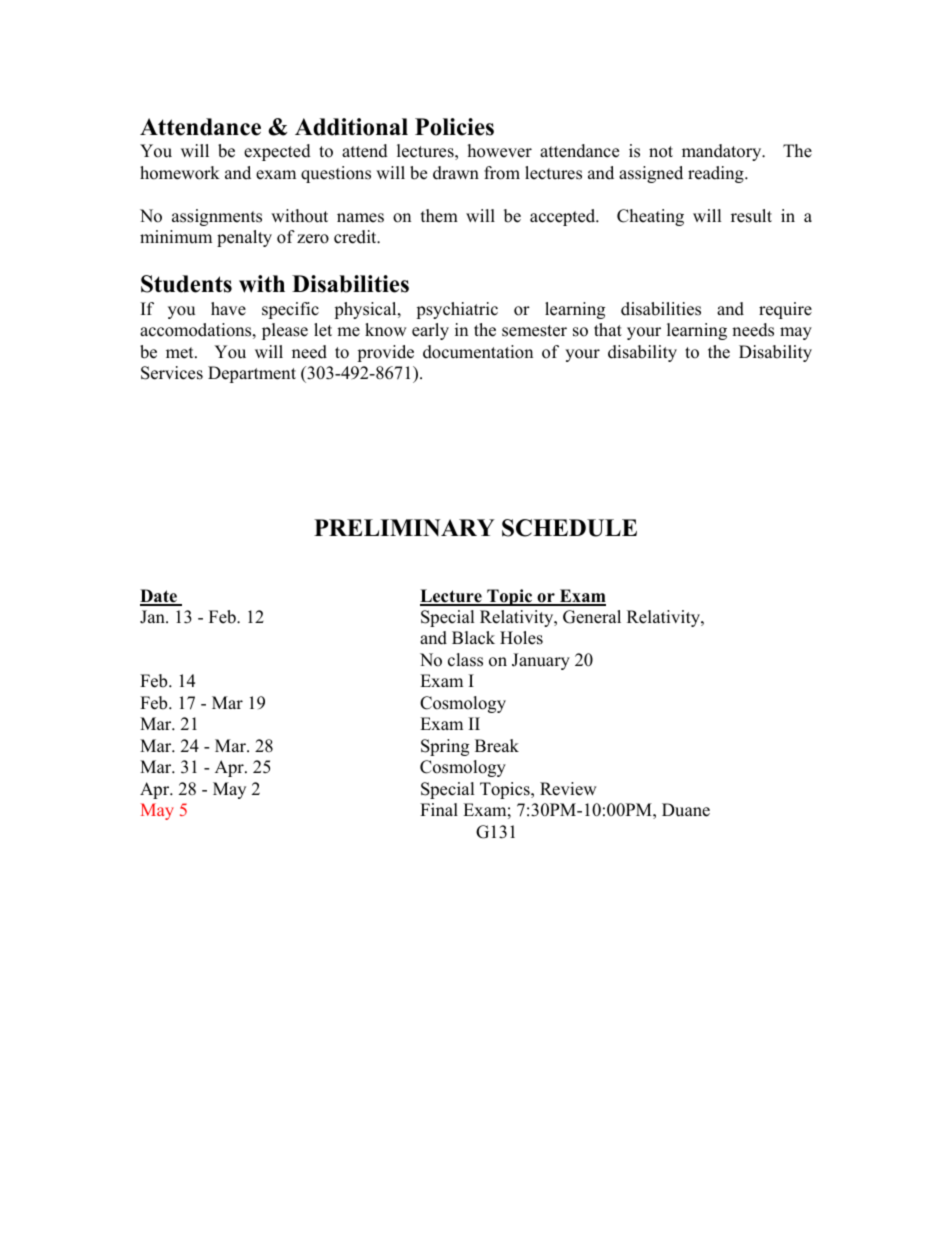 The width and height of the page is (952, 1233). I want to click on expected, so click(277, 152).
